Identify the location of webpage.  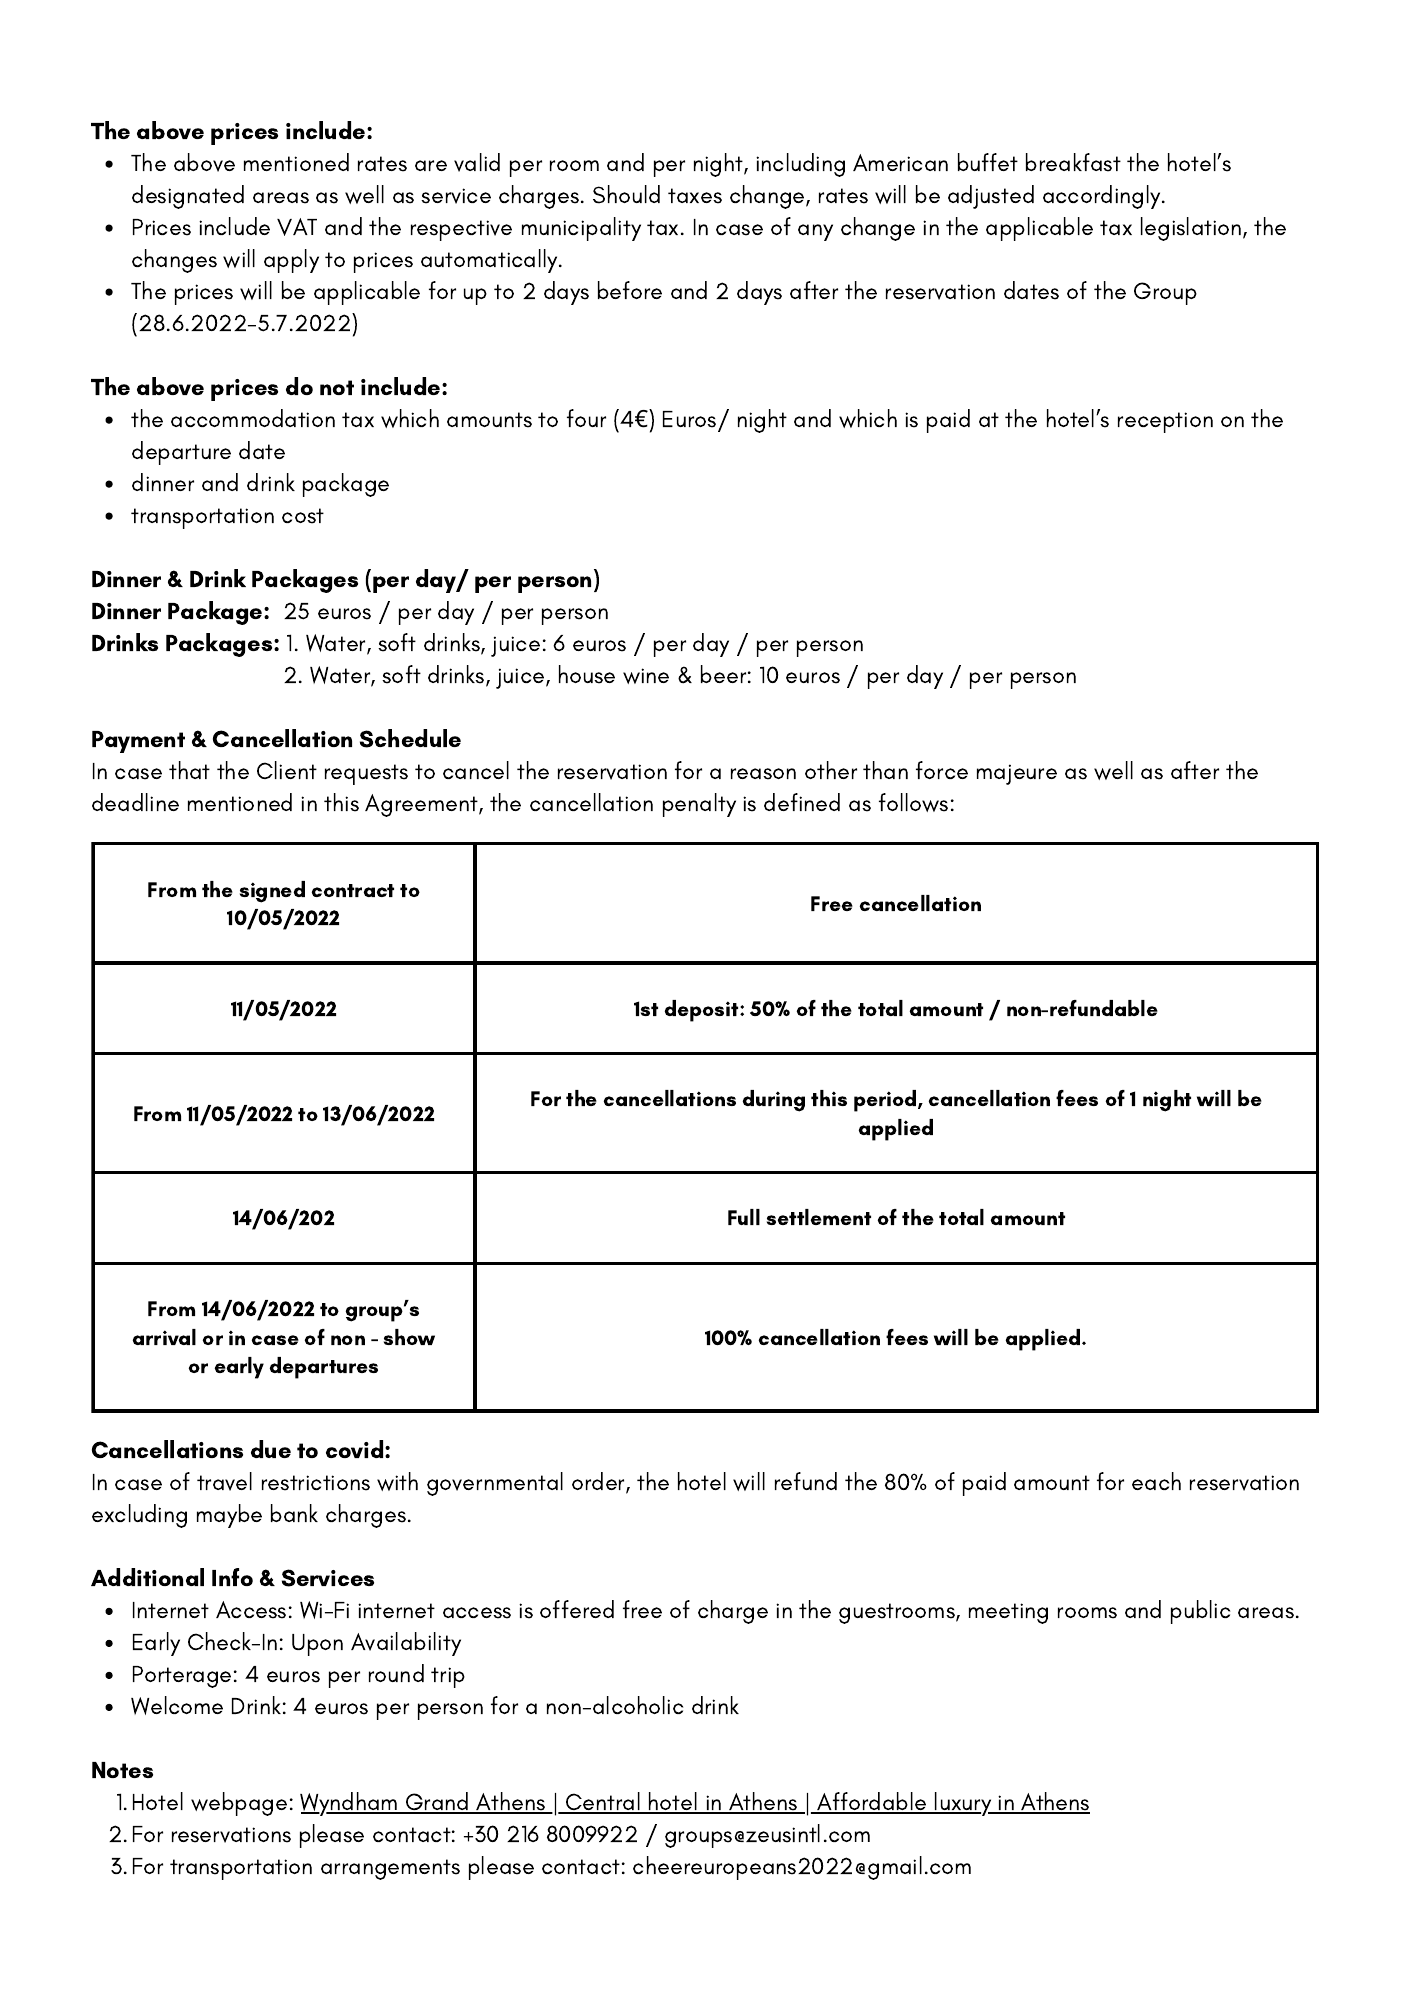
(239, 1804).
